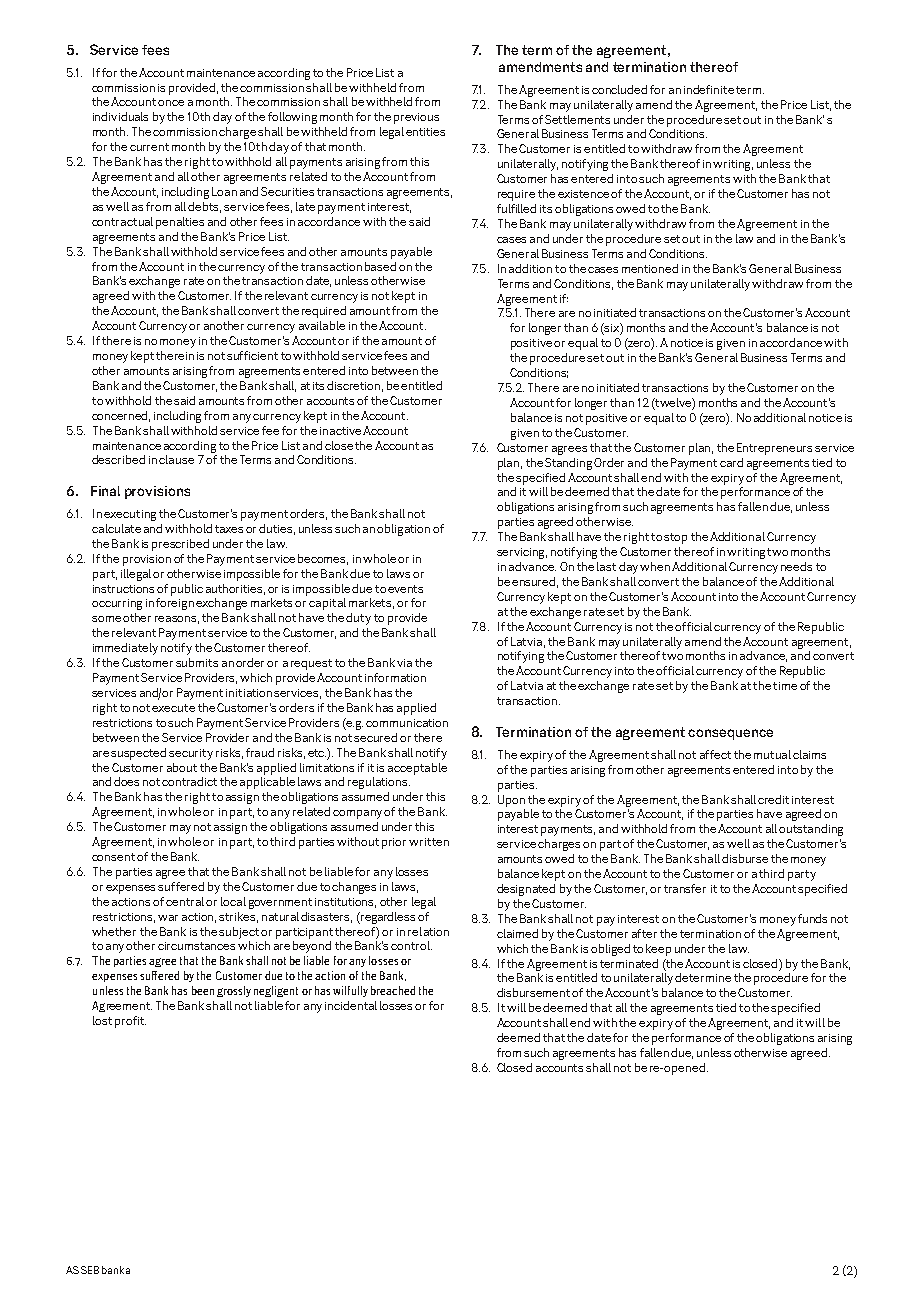  Describe the element at coordinates (425, 132) in the page. I see `entities` at that location.
